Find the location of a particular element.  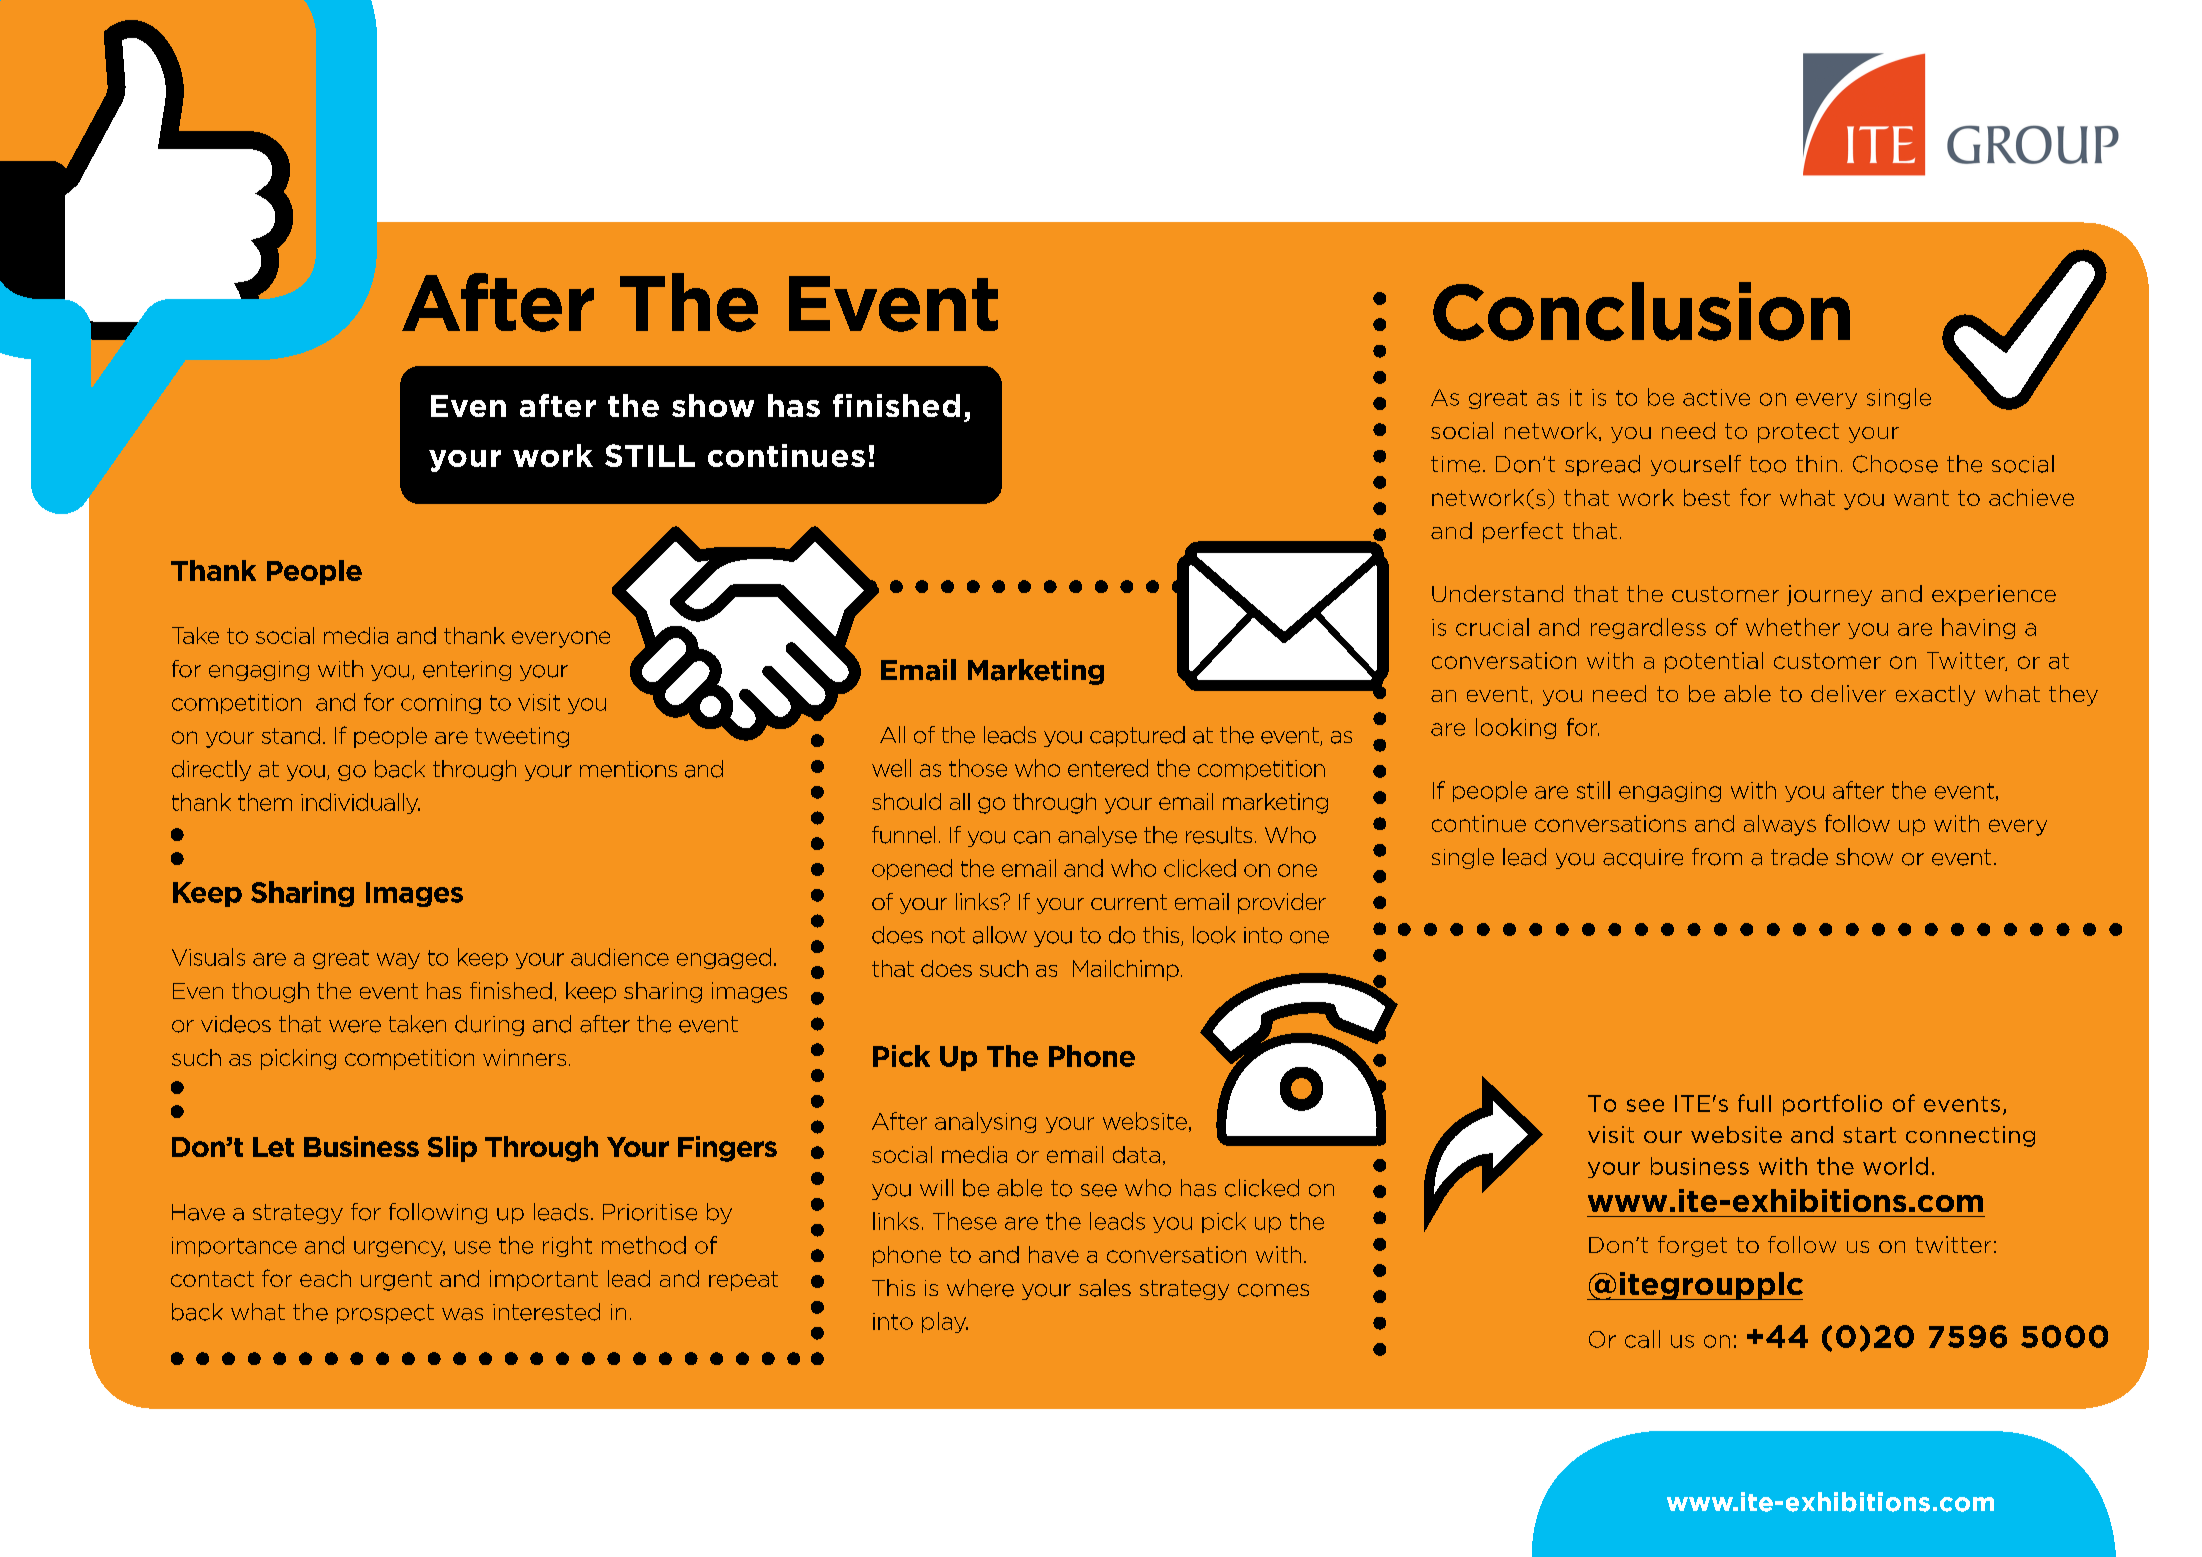

captured is located at coordinates (1137, 736).
